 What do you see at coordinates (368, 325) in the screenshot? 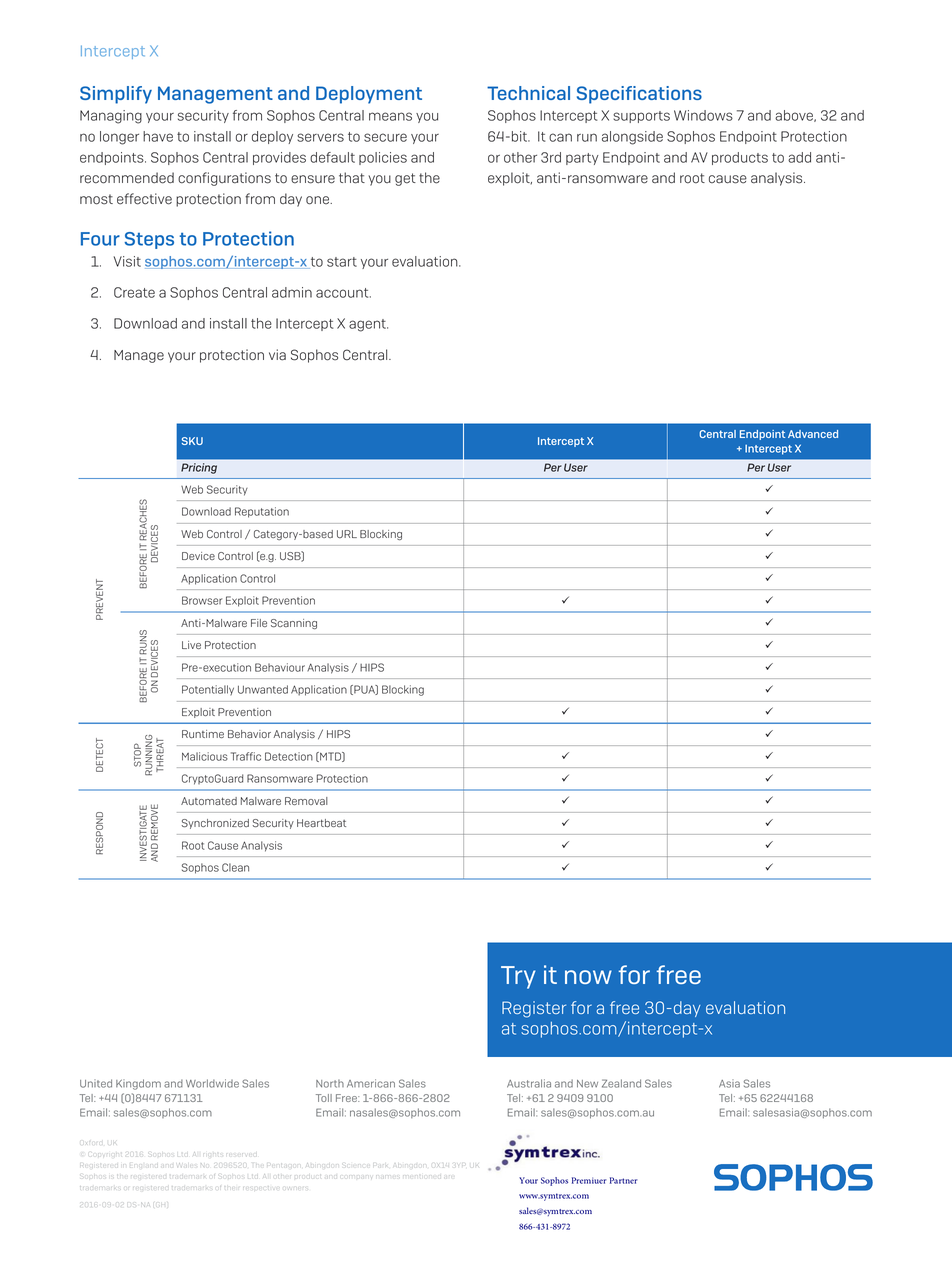
I see `agent` at bounding box center [368, 325].
